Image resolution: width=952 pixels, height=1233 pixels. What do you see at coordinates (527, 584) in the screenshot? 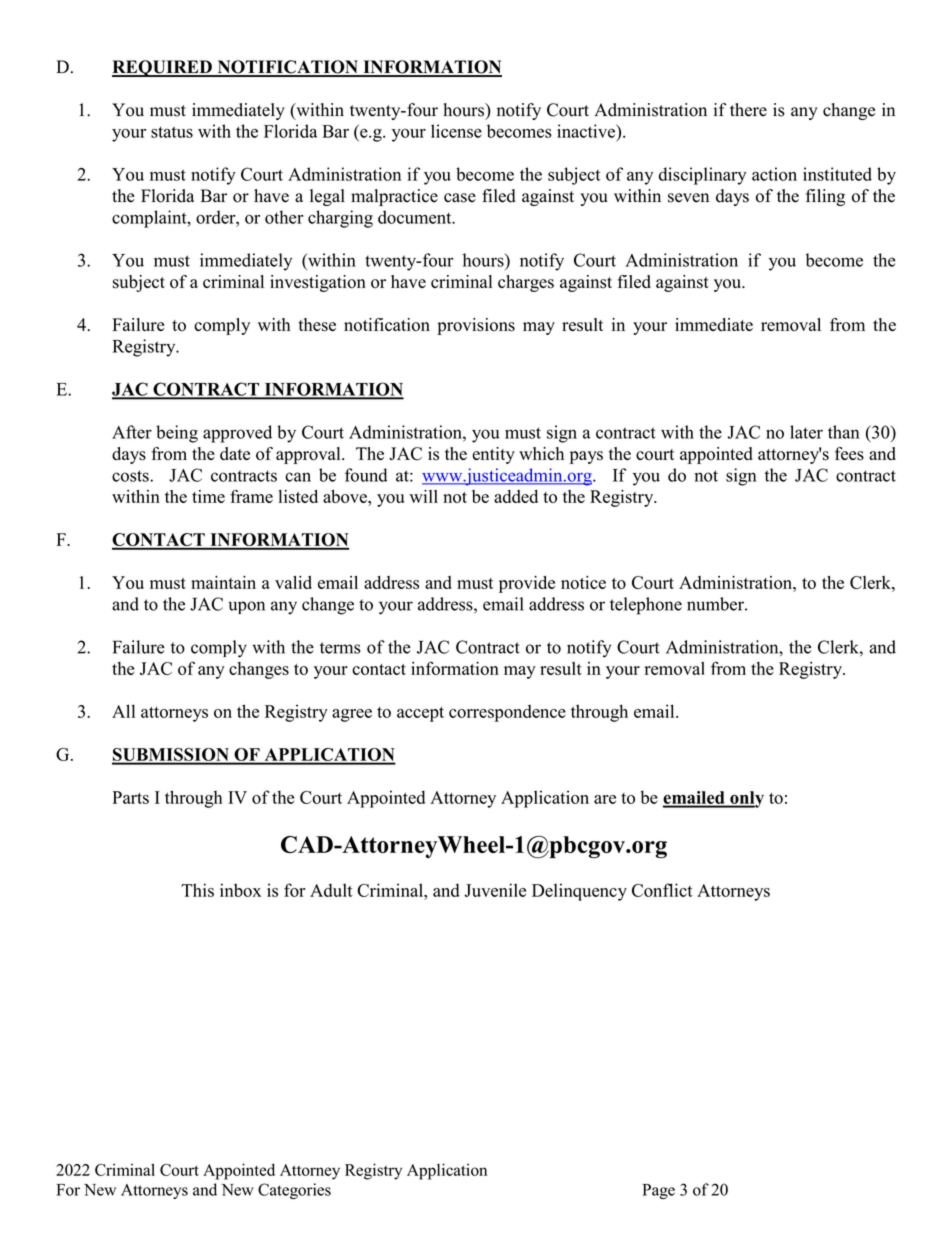
I see `provide` at bounding box center [527, 584].
